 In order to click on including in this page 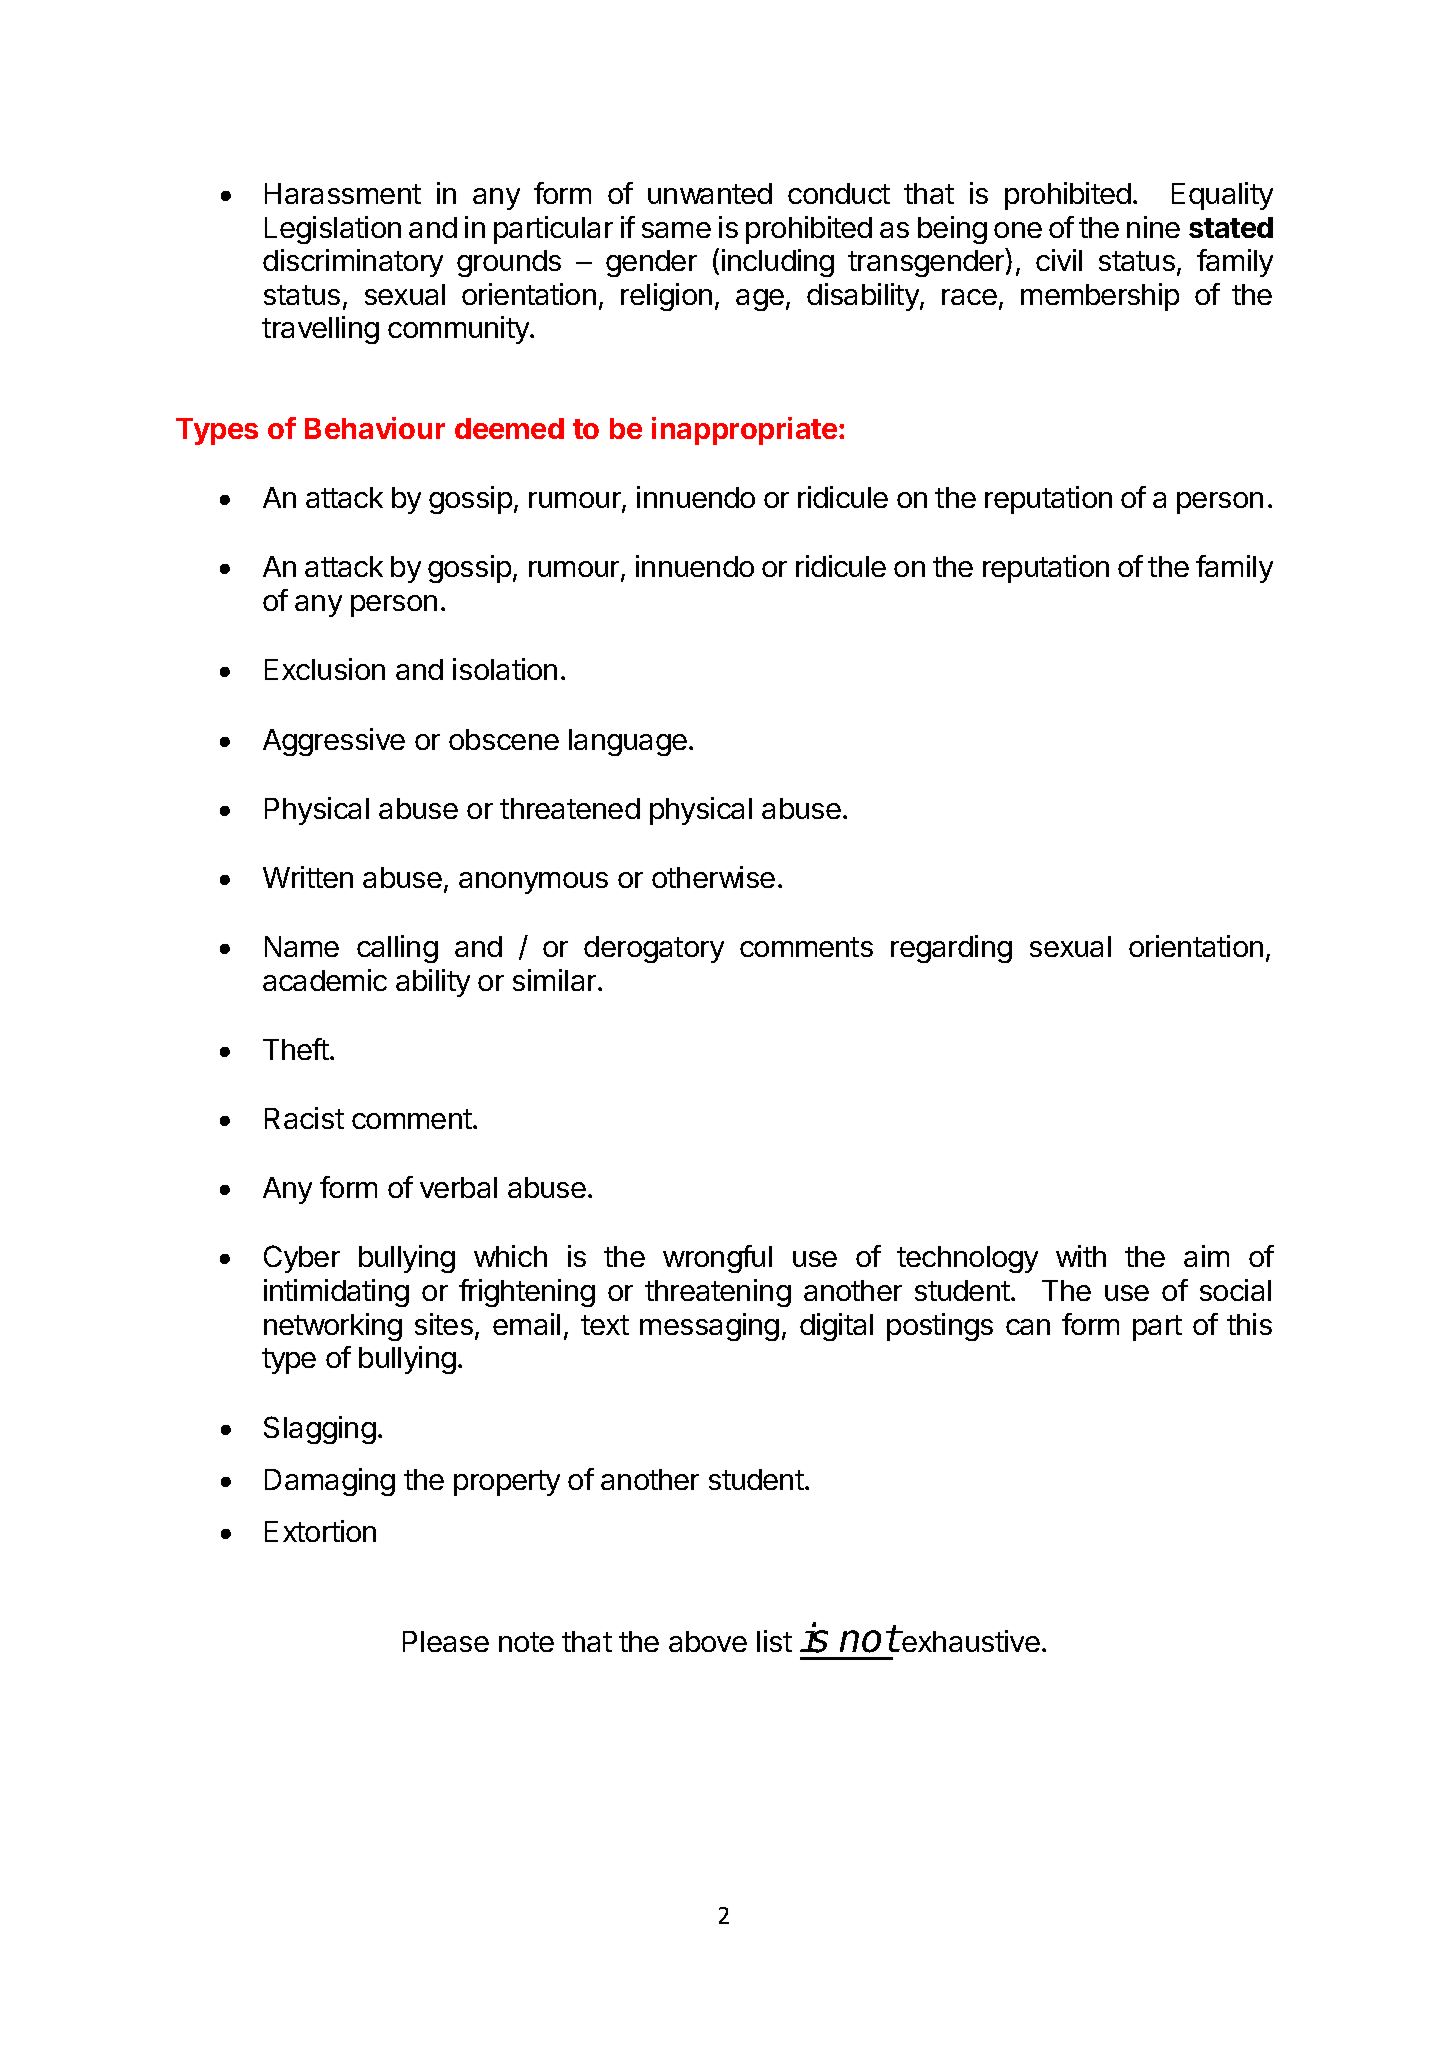, I will do `click(778, 263)`.
